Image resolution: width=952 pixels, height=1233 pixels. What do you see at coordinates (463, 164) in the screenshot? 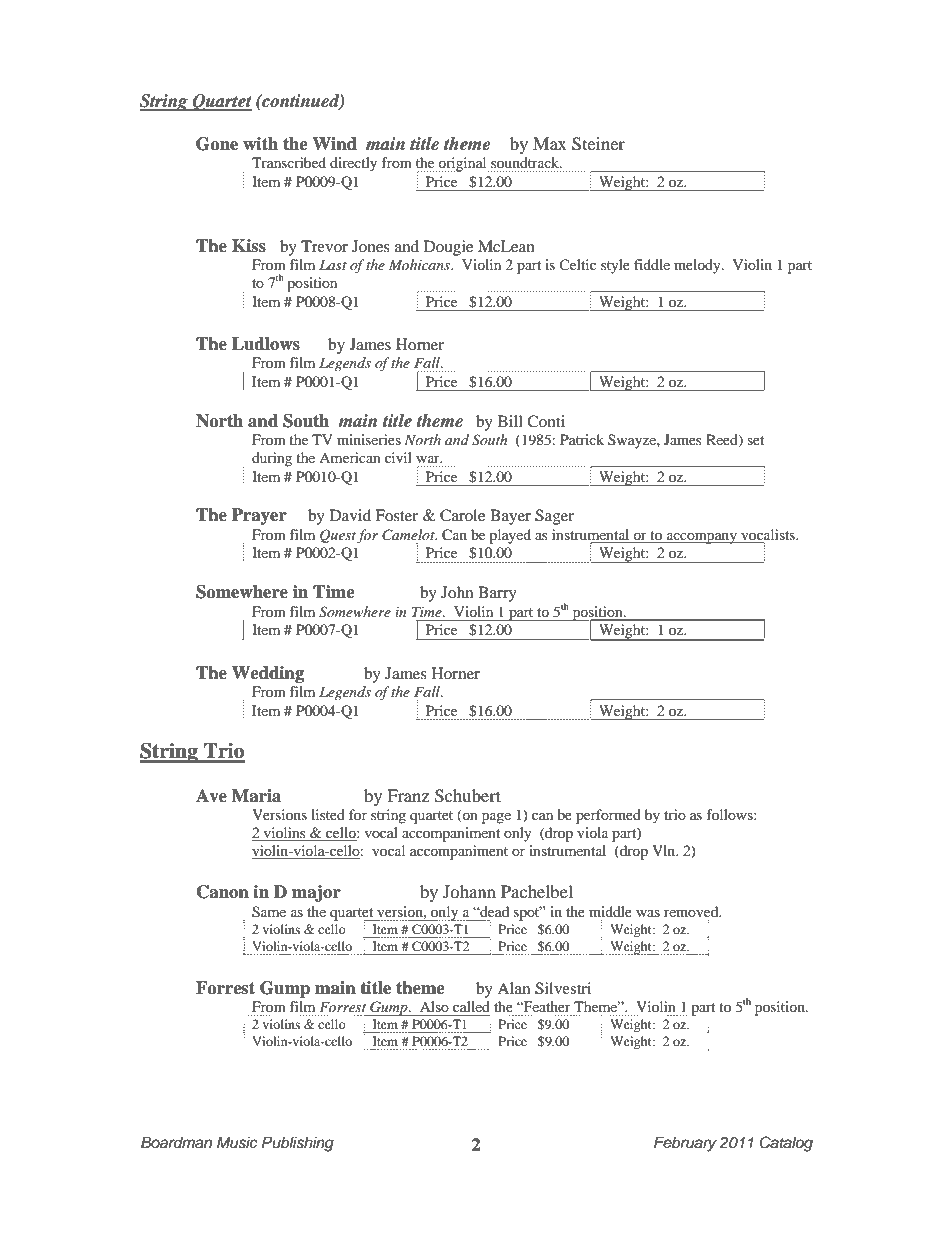
I see `original` at bounding box center [463, 164].
